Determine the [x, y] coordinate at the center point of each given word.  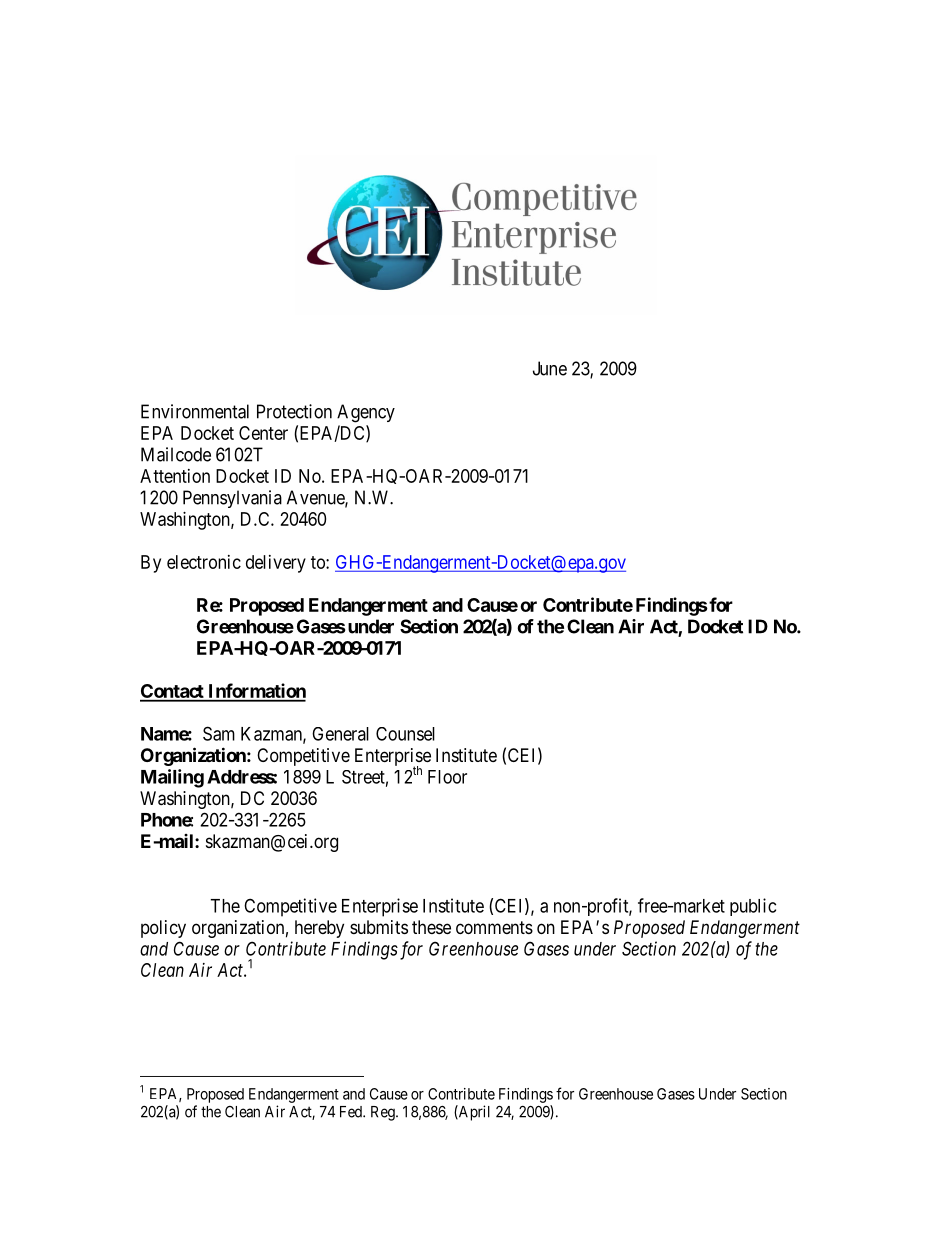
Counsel [405, 734]
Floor [447, 777]
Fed [352, 1112]
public [753, 907]
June [550, 368]
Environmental [195, 411]
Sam [219, 733]
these [431, 927]
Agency [366, 413]
